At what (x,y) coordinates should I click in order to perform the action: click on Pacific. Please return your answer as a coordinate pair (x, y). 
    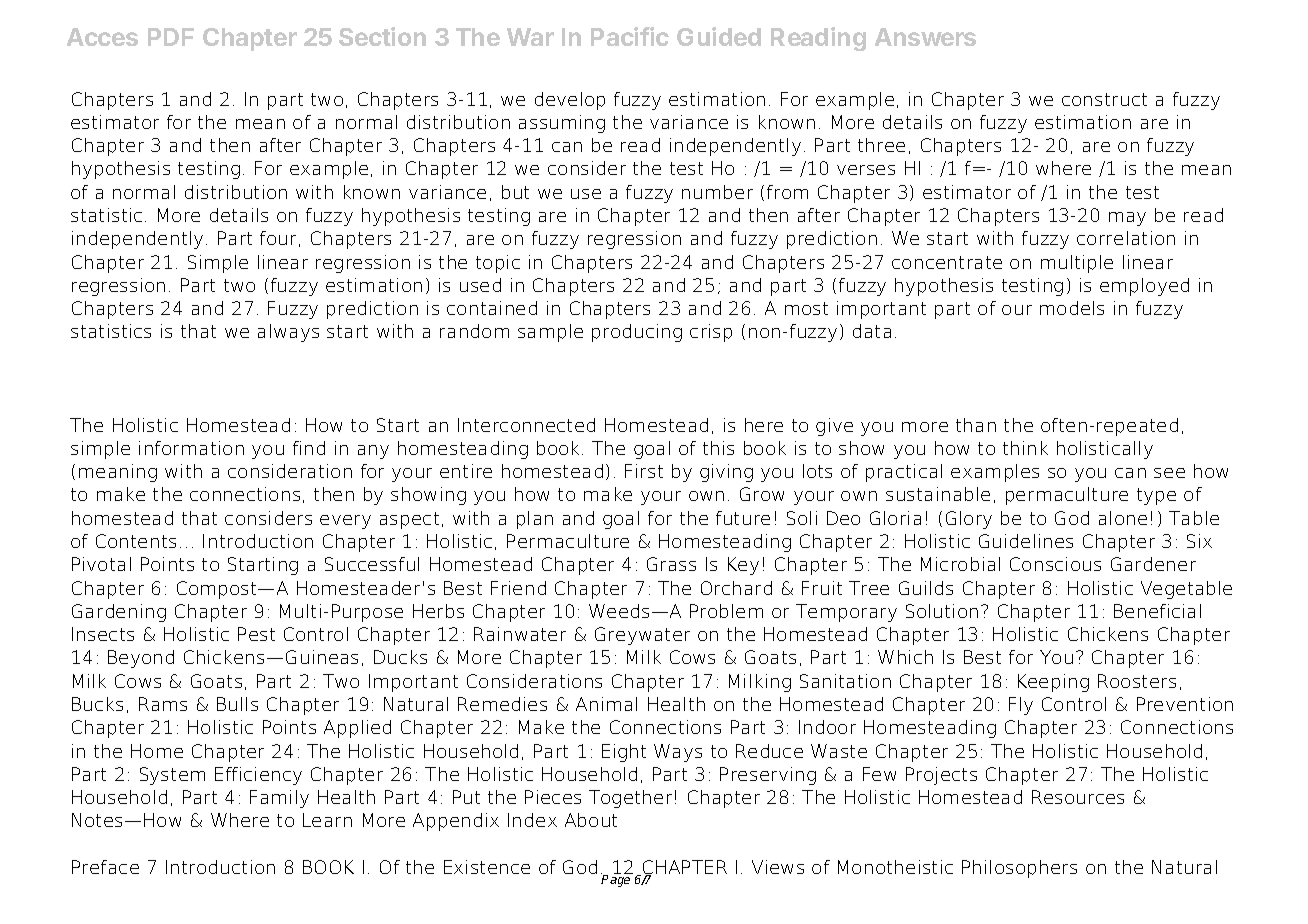
    Looking at the image, I should click on (630, 36).
